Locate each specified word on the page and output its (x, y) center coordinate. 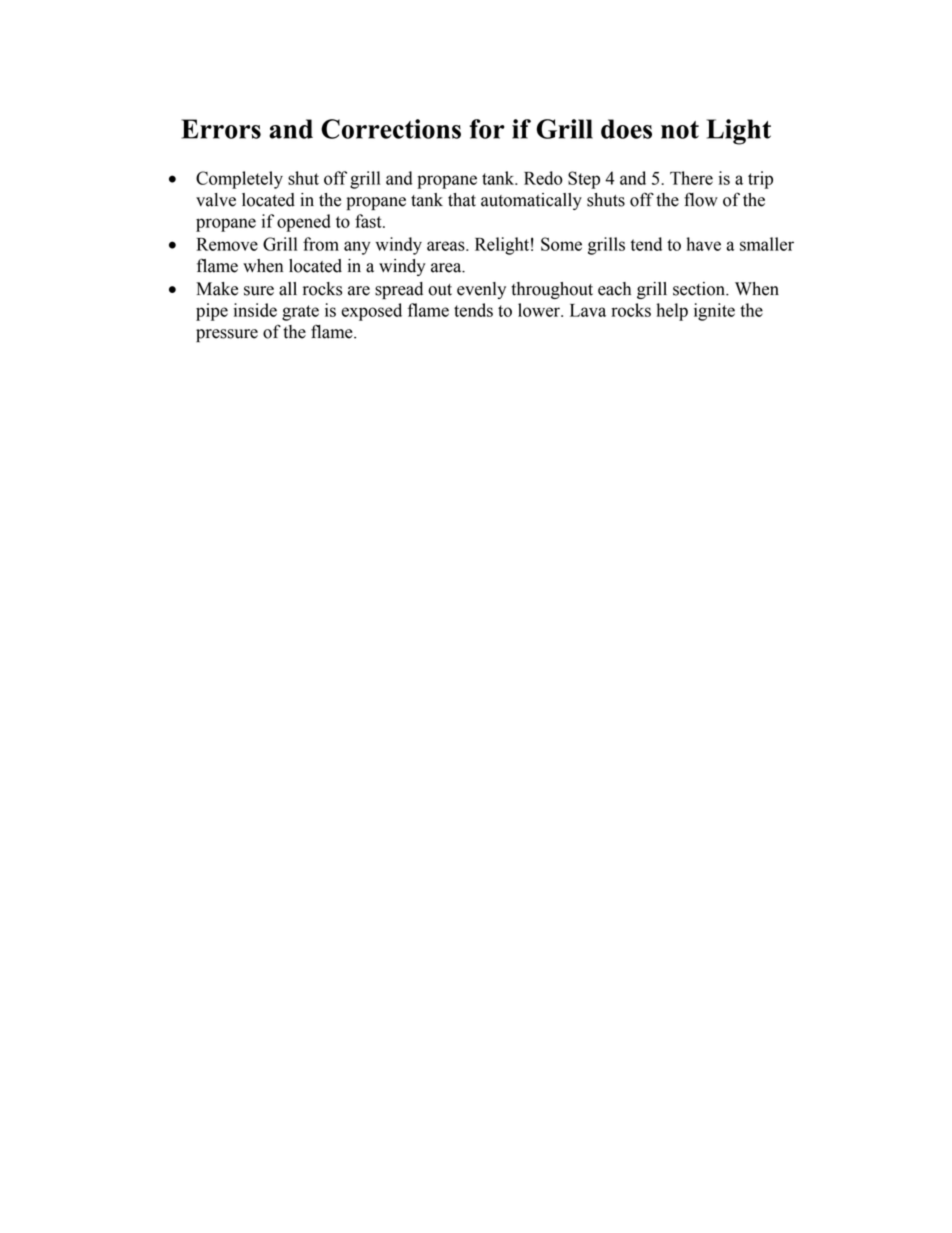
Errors (221, 129)
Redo (543, 178)
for (487, 129)
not (680, 130)
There (691, 178)
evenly (481, 290)
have (703, 244)
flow (701, 199)
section (700, 289)
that (462, 200)
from (321, 244)
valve (216, 200)
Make (217, 289)
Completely (239, 180)
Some (561, 244)
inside (255, 310)
